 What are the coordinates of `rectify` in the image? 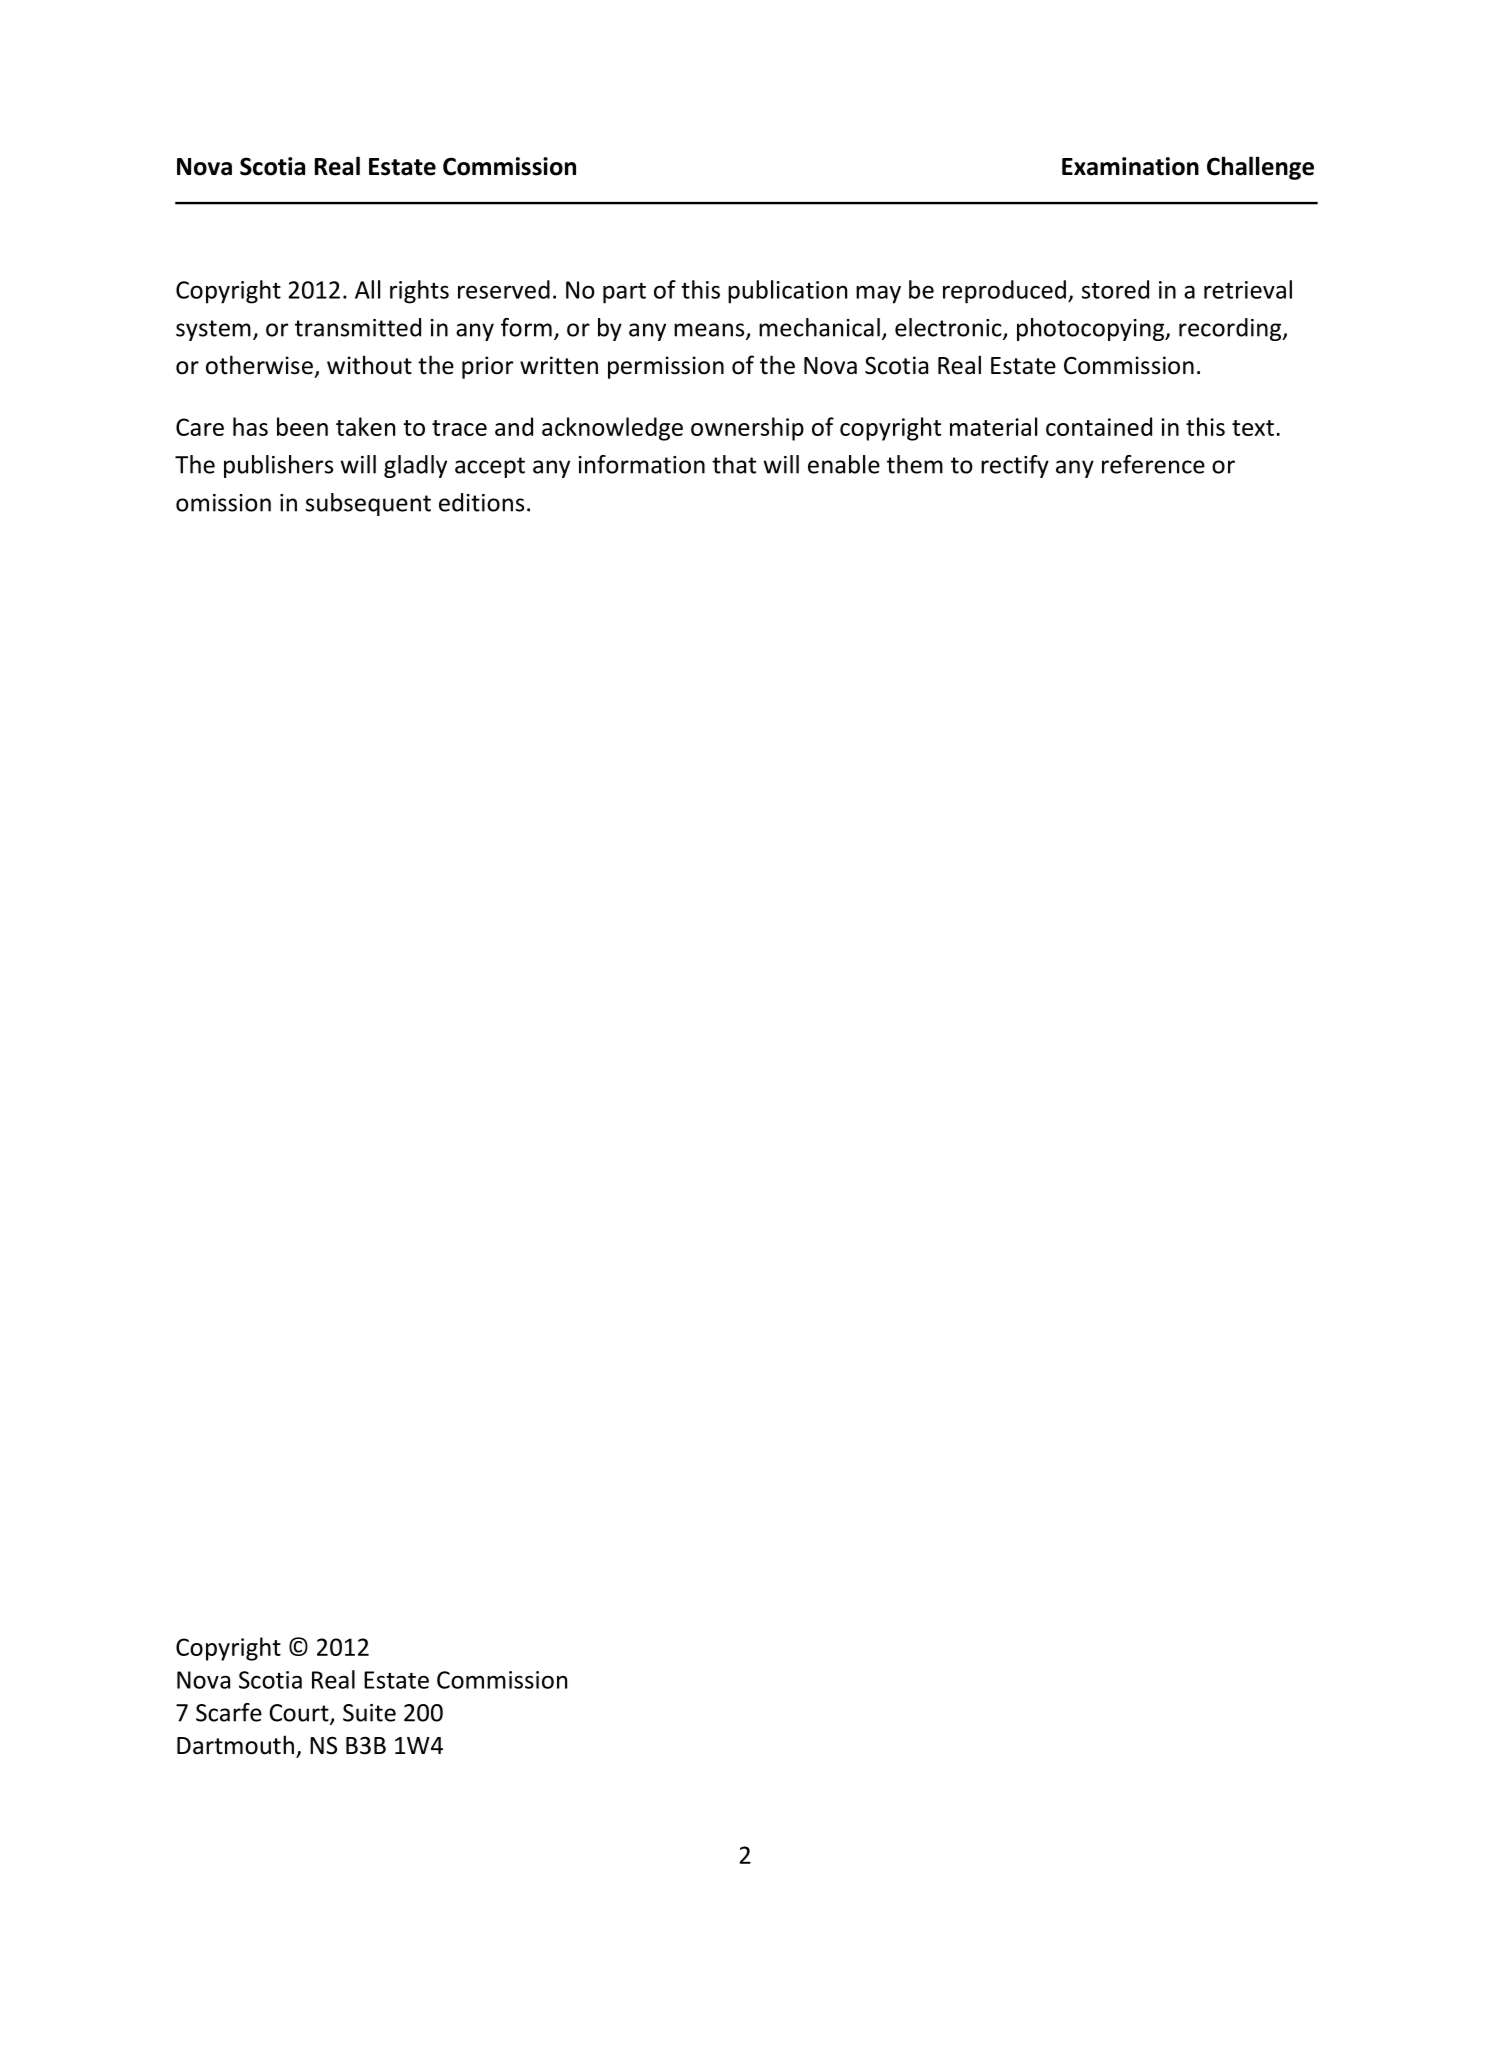 It's located at (1015, 466).
